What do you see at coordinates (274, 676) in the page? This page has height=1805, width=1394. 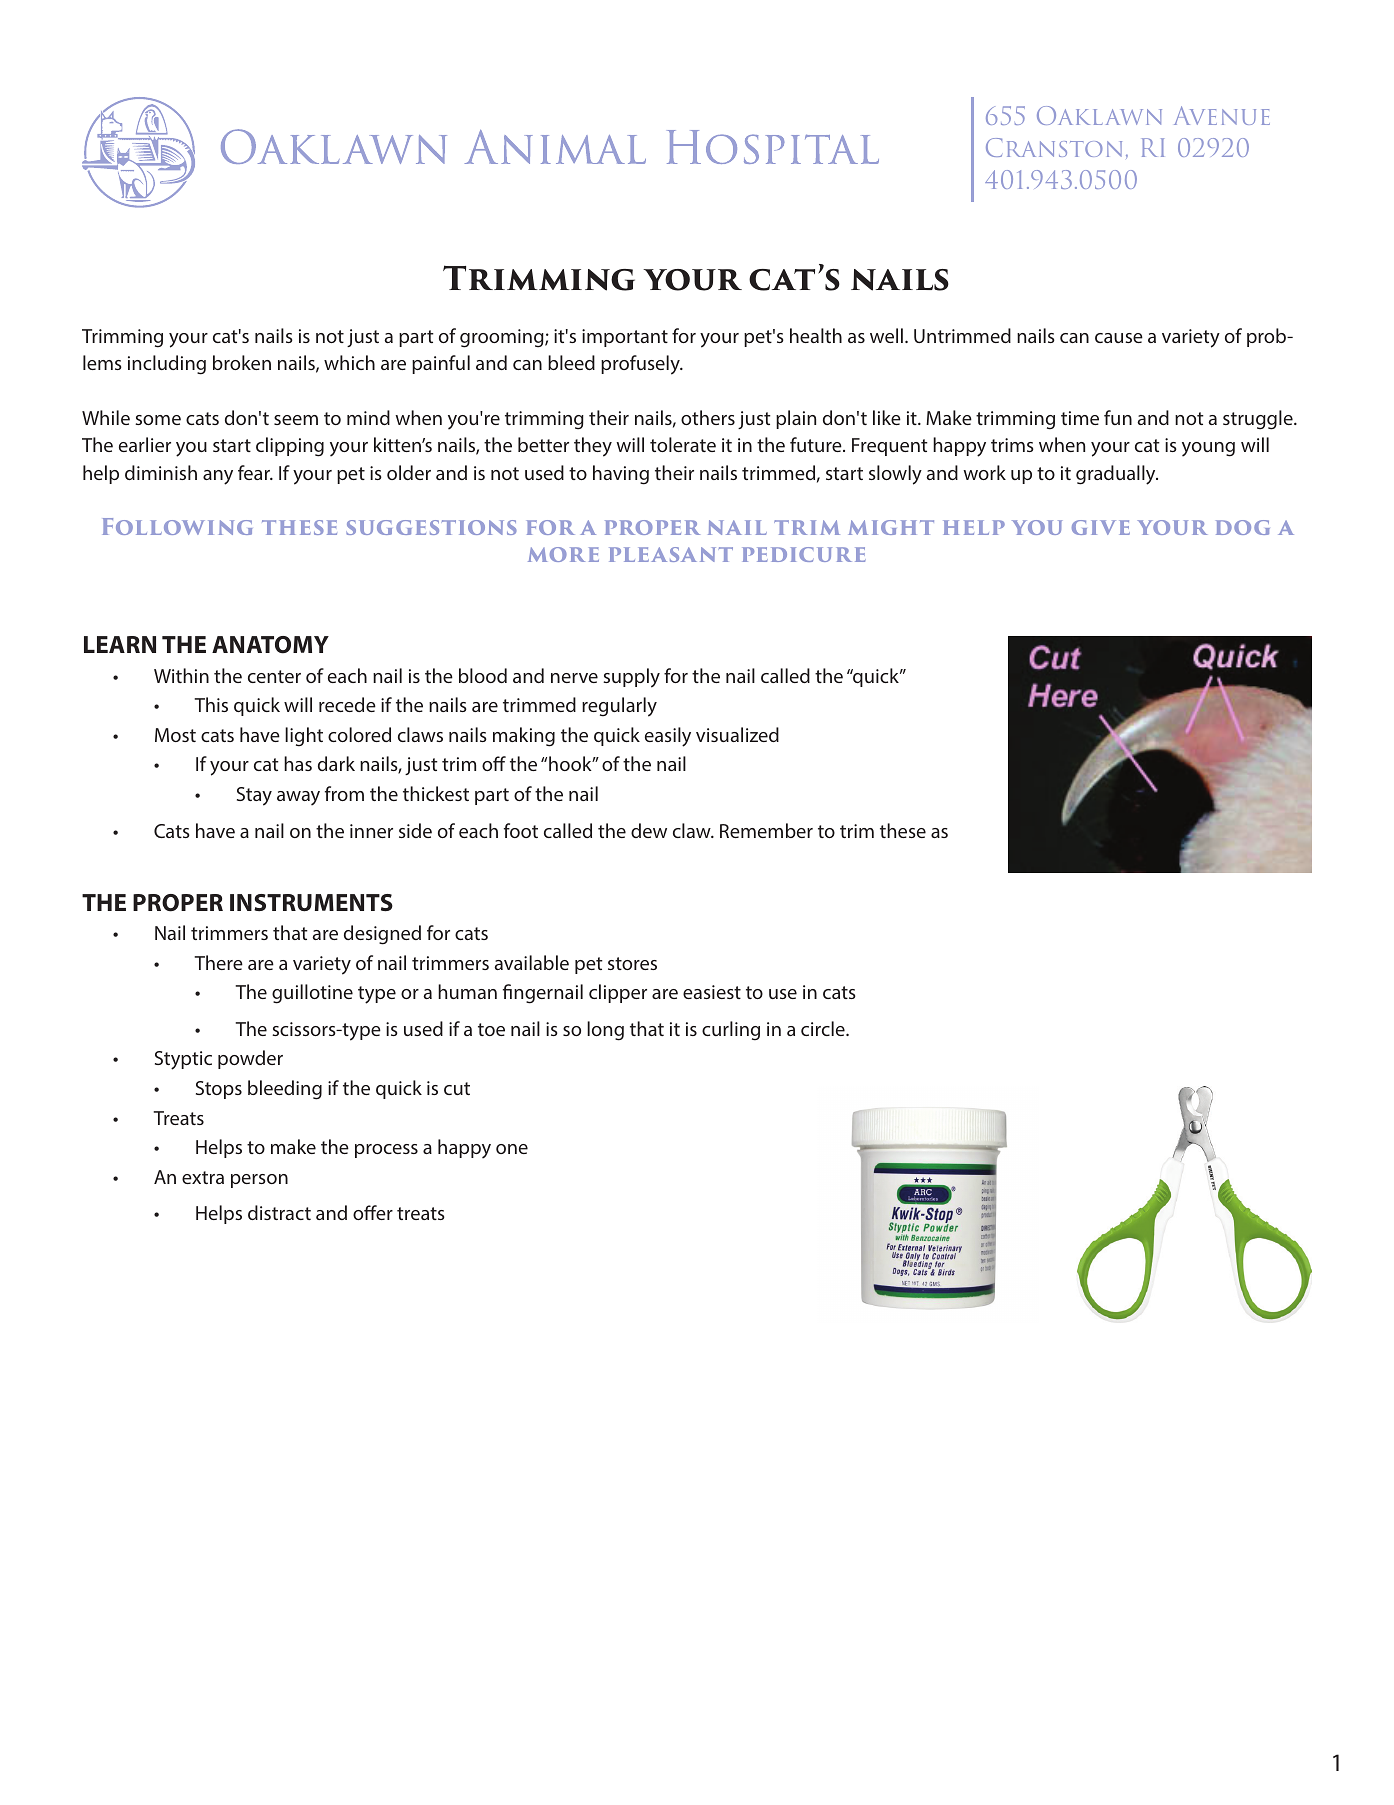 I see `center` at bounding box center [274, 676].
